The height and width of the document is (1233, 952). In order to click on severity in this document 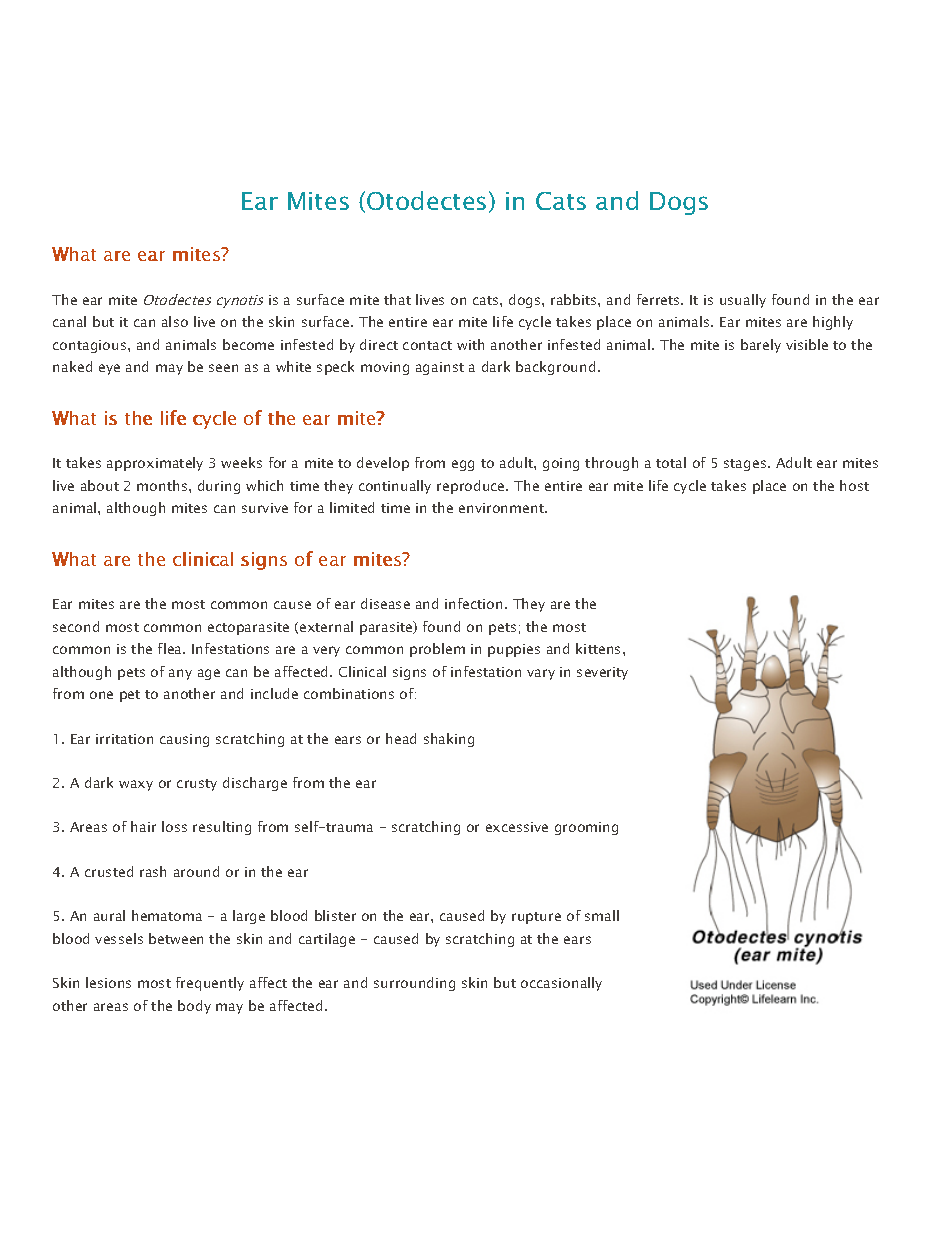, I will do `click(602, 673)`.
